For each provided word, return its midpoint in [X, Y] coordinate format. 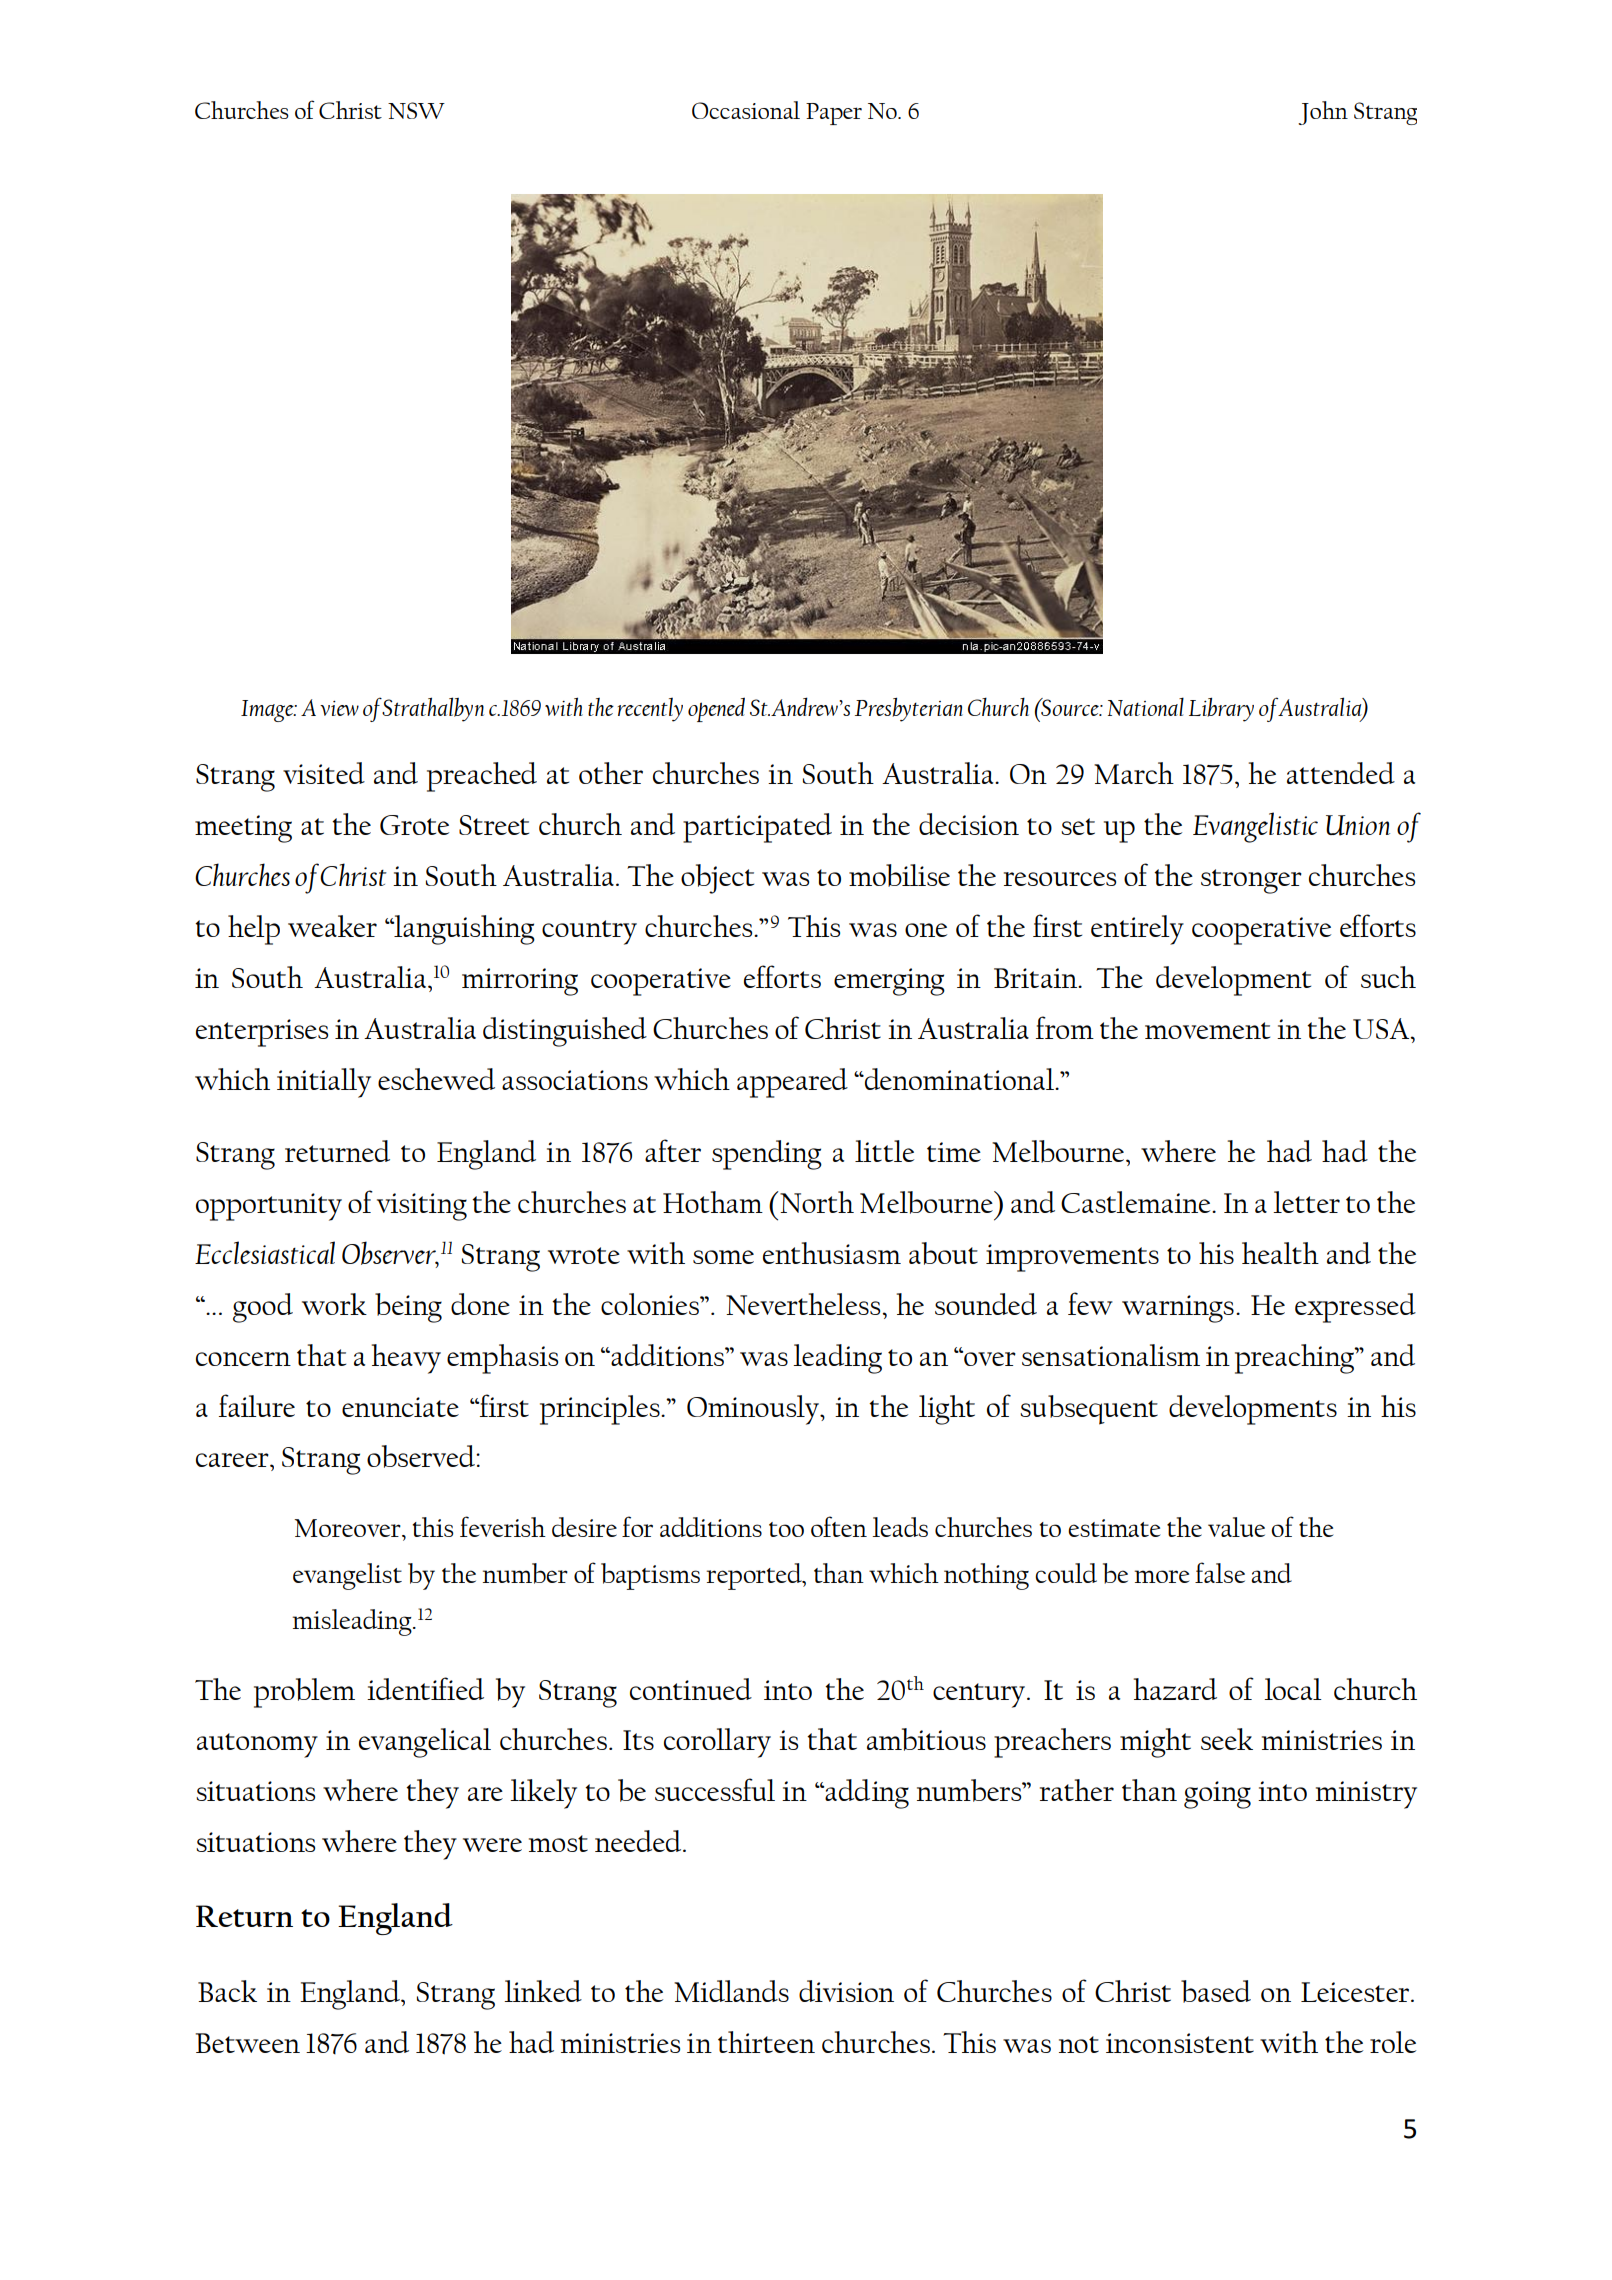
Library [1221, 710]
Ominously [754, 1410]
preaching [1296, 1359]
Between [248, 2043]
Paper [834, 114]
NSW [416, 110]
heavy [406, 1359]
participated [757, 828]
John [1323, 113]
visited [324, 773]
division [846, 1991]
